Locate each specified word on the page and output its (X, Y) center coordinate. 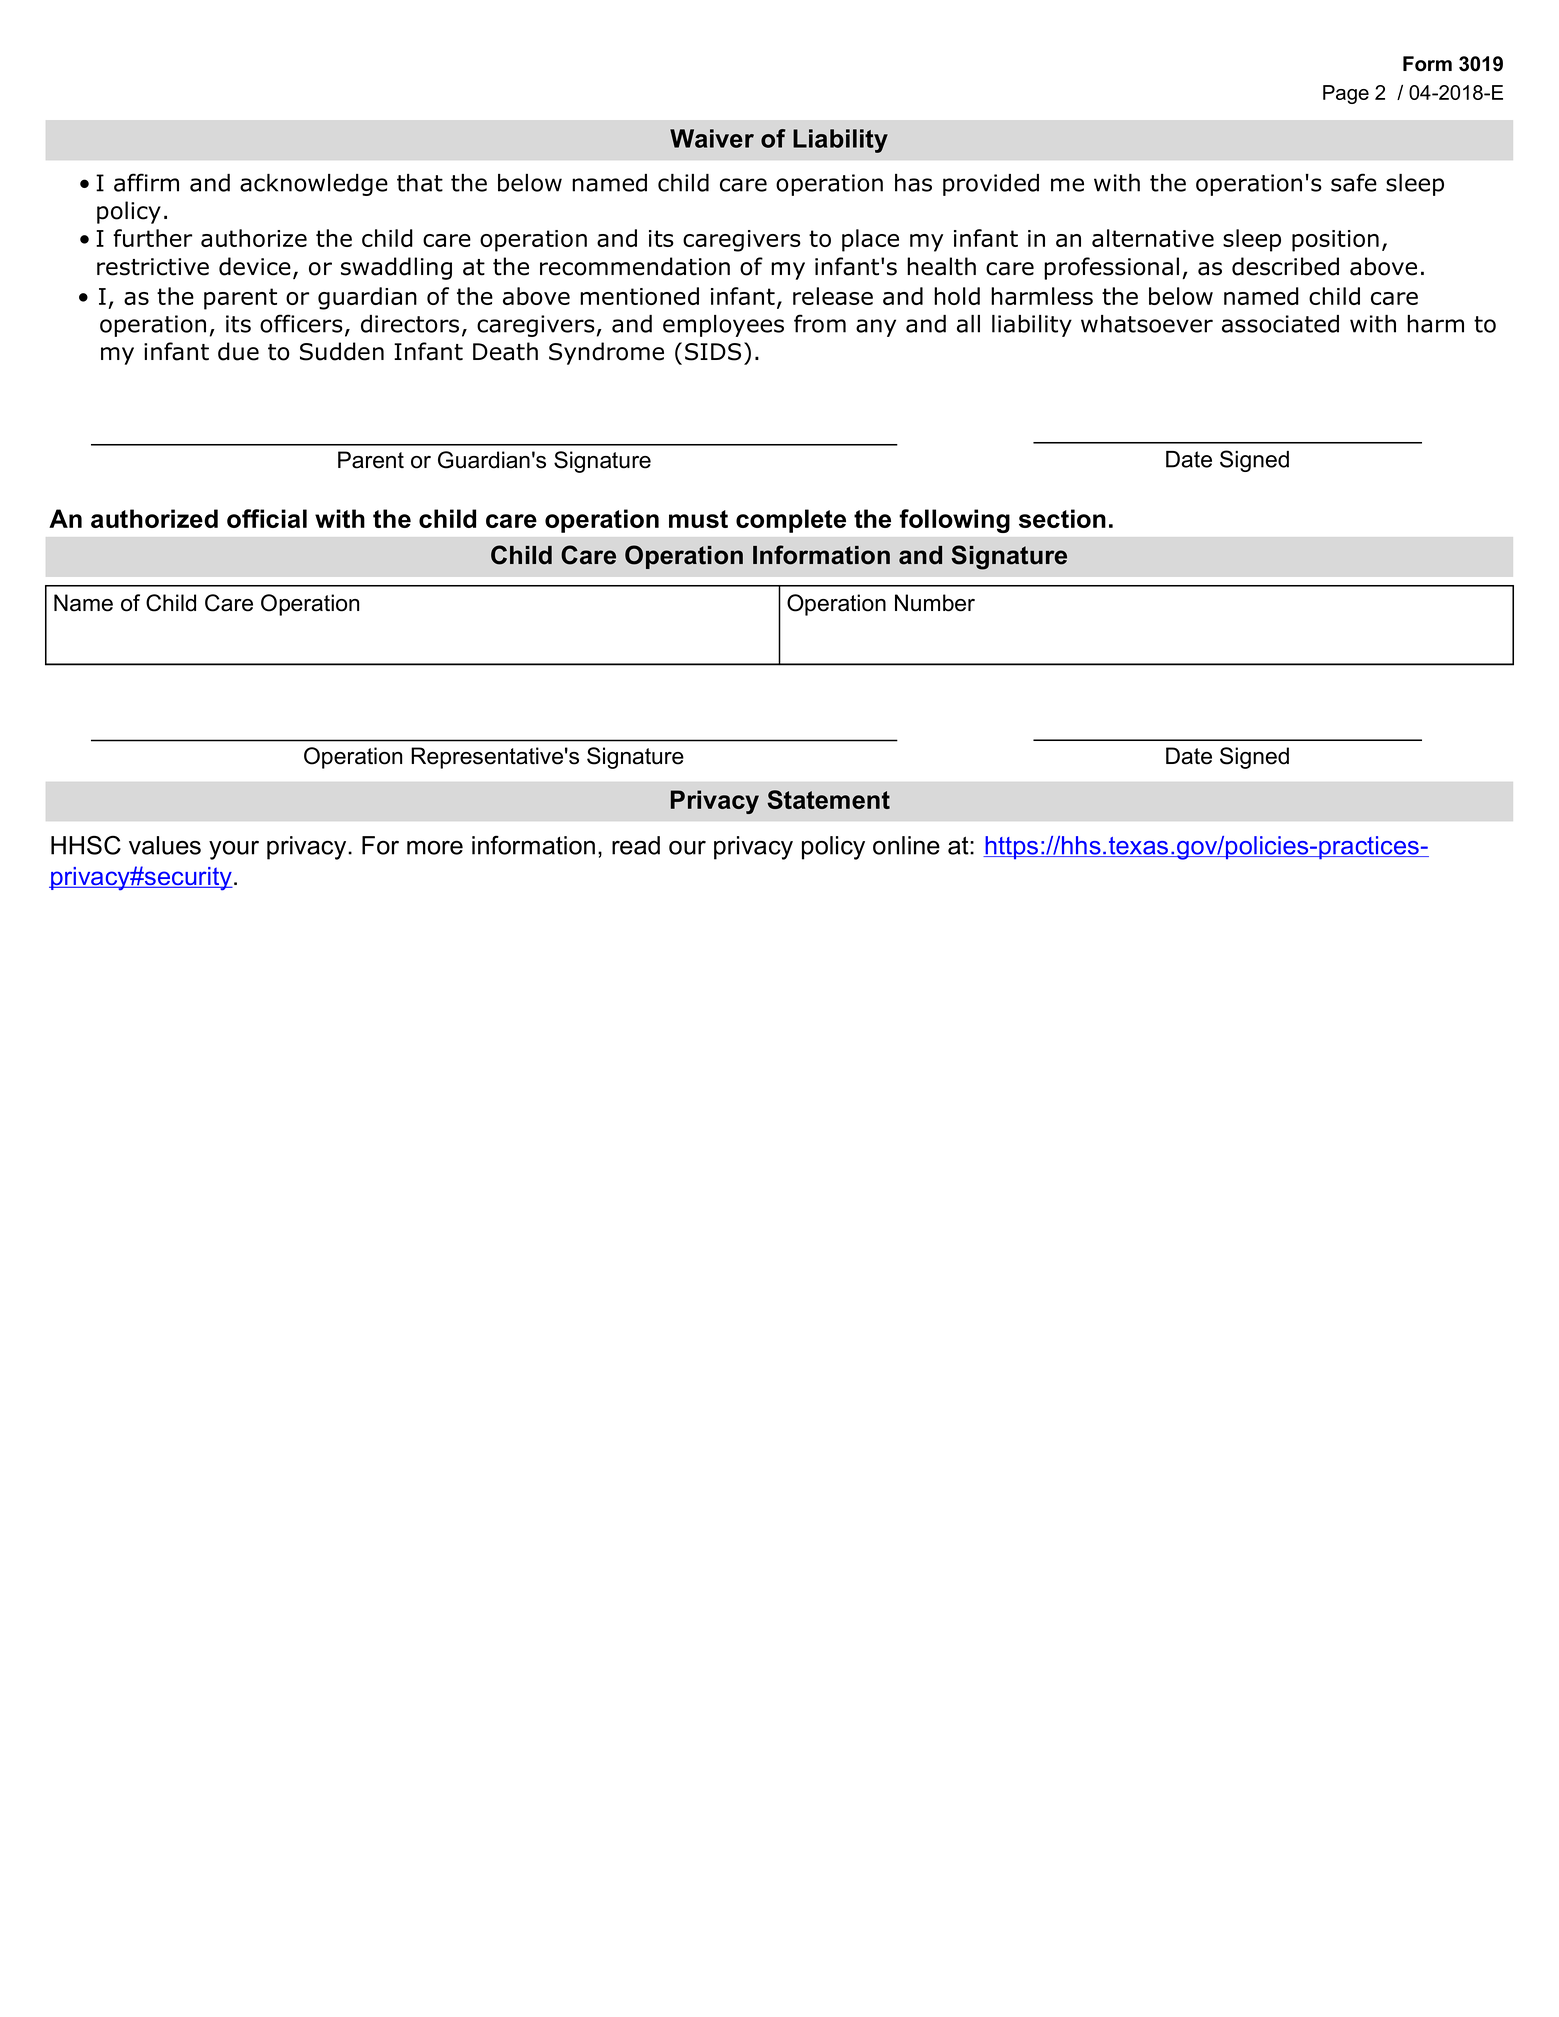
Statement (828, 799)
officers (301, 323)
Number (935, 603)
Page (1346, 94)
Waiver (712, 138)
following (954, 521)
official (267, 518)
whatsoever (1147, 324)
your (234, 850)
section (1062, 518)
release (833, 296)
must (698, 519)
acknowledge (314, 185)
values (165, 845)
